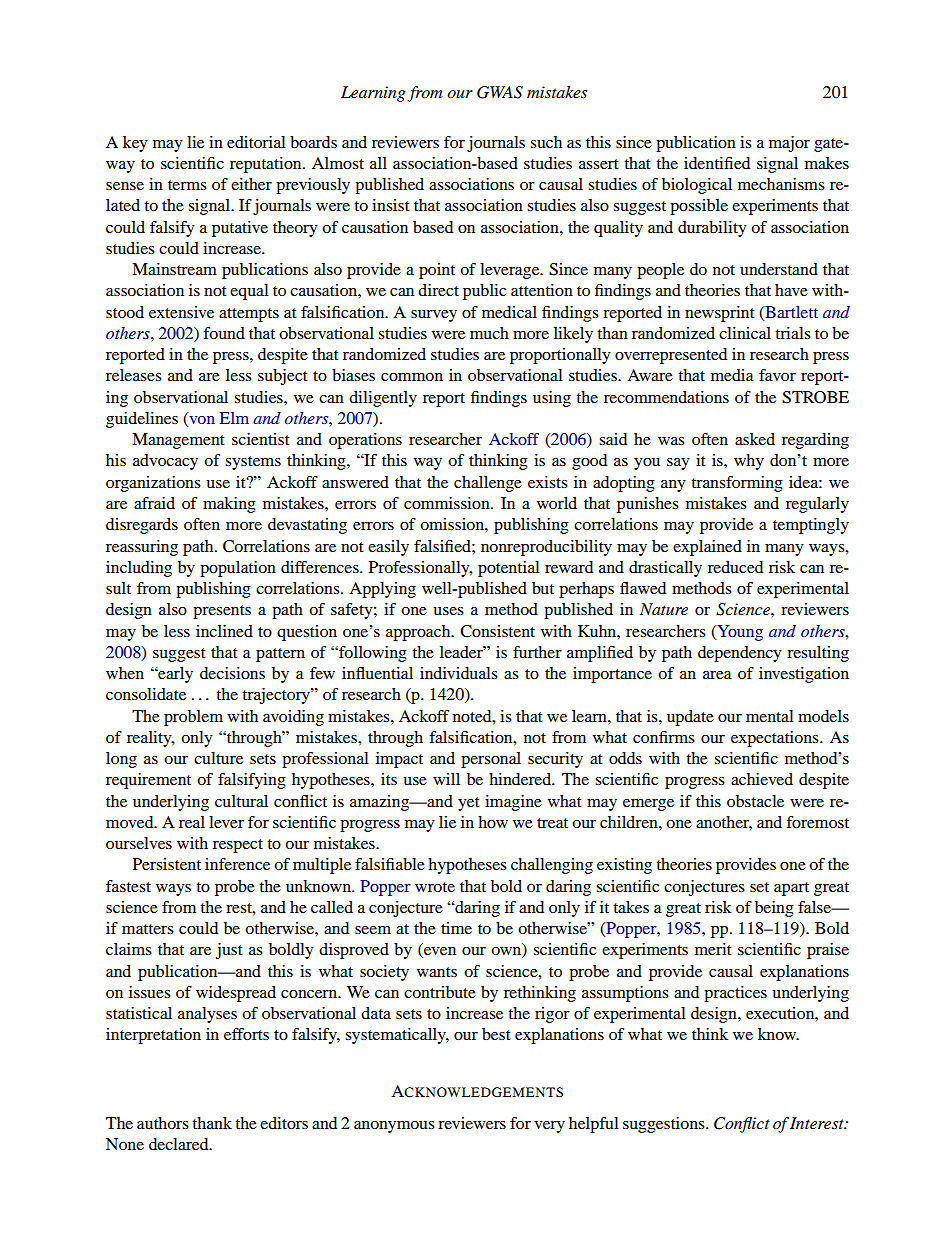 The width and height of the document is (952, 1240). Describe the element at coordinates (740, 654) in the document. I see `dependency` at that location.
